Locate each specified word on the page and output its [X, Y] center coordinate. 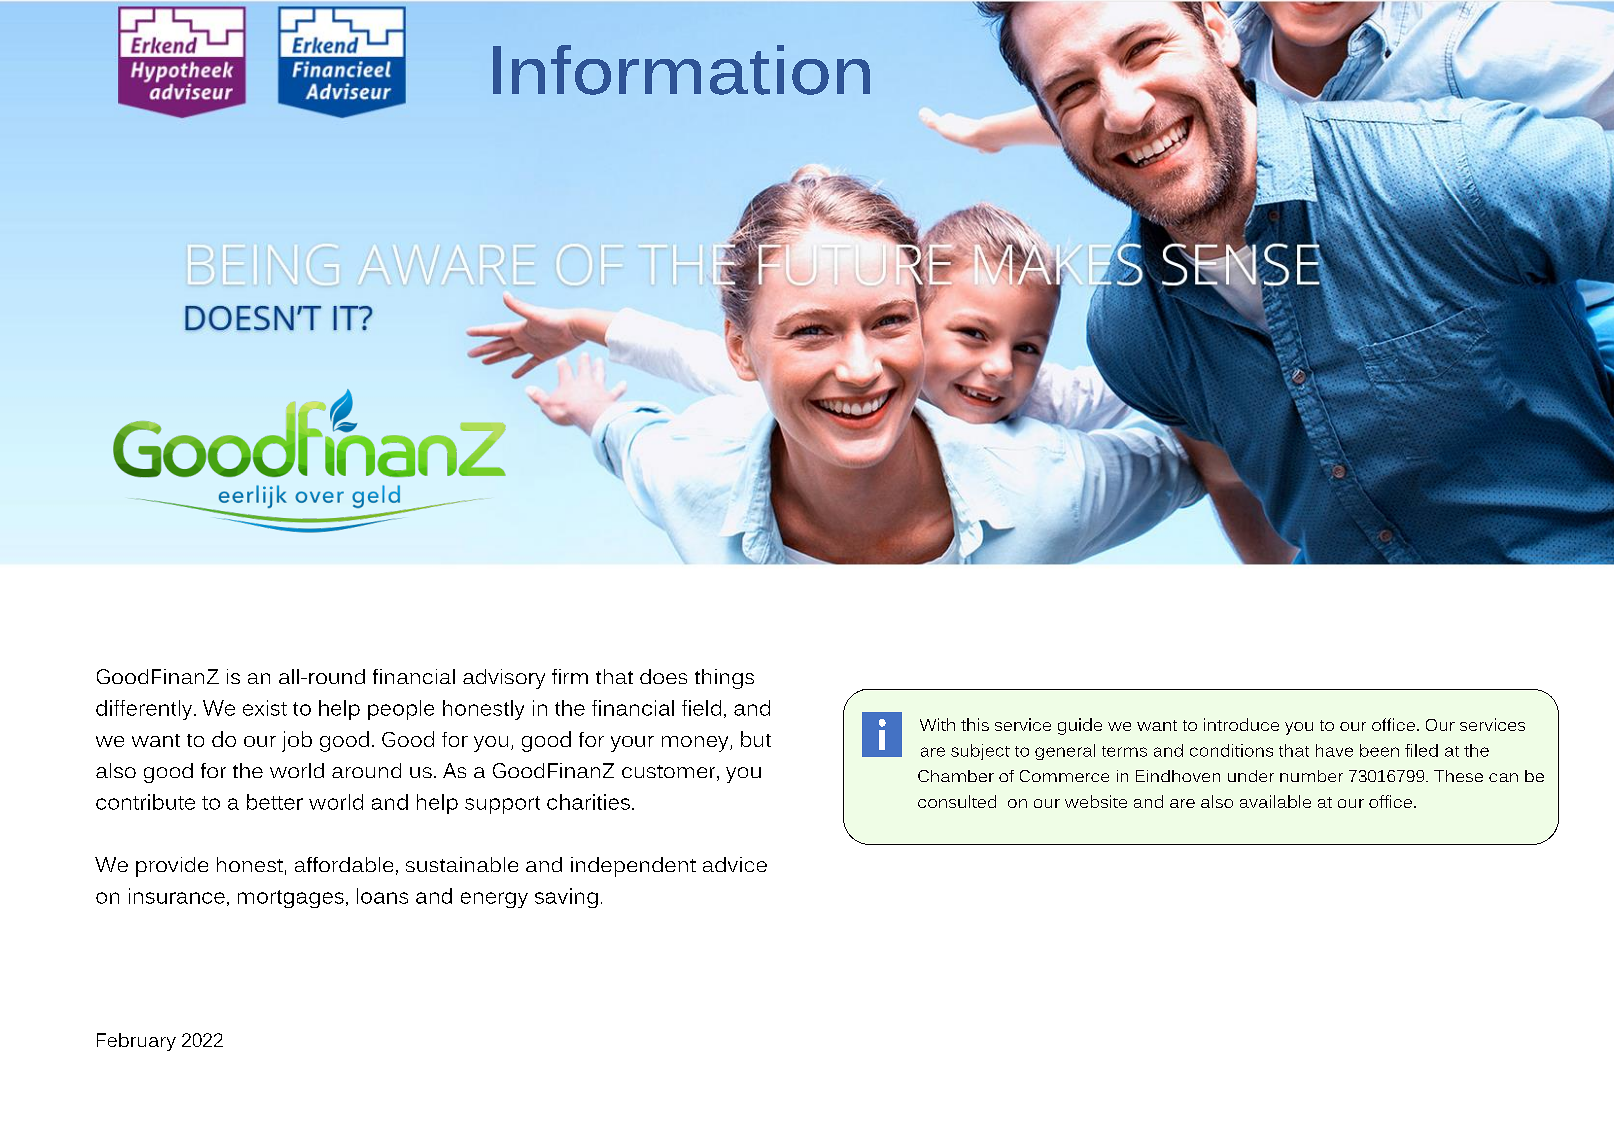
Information [681, 70]
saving [566, 898]
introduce [1241, 724]
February [136, 1042]
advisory [504, 679]
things [724, 679]
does [663, 676]
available [1275, 801]
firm [570, 676]
